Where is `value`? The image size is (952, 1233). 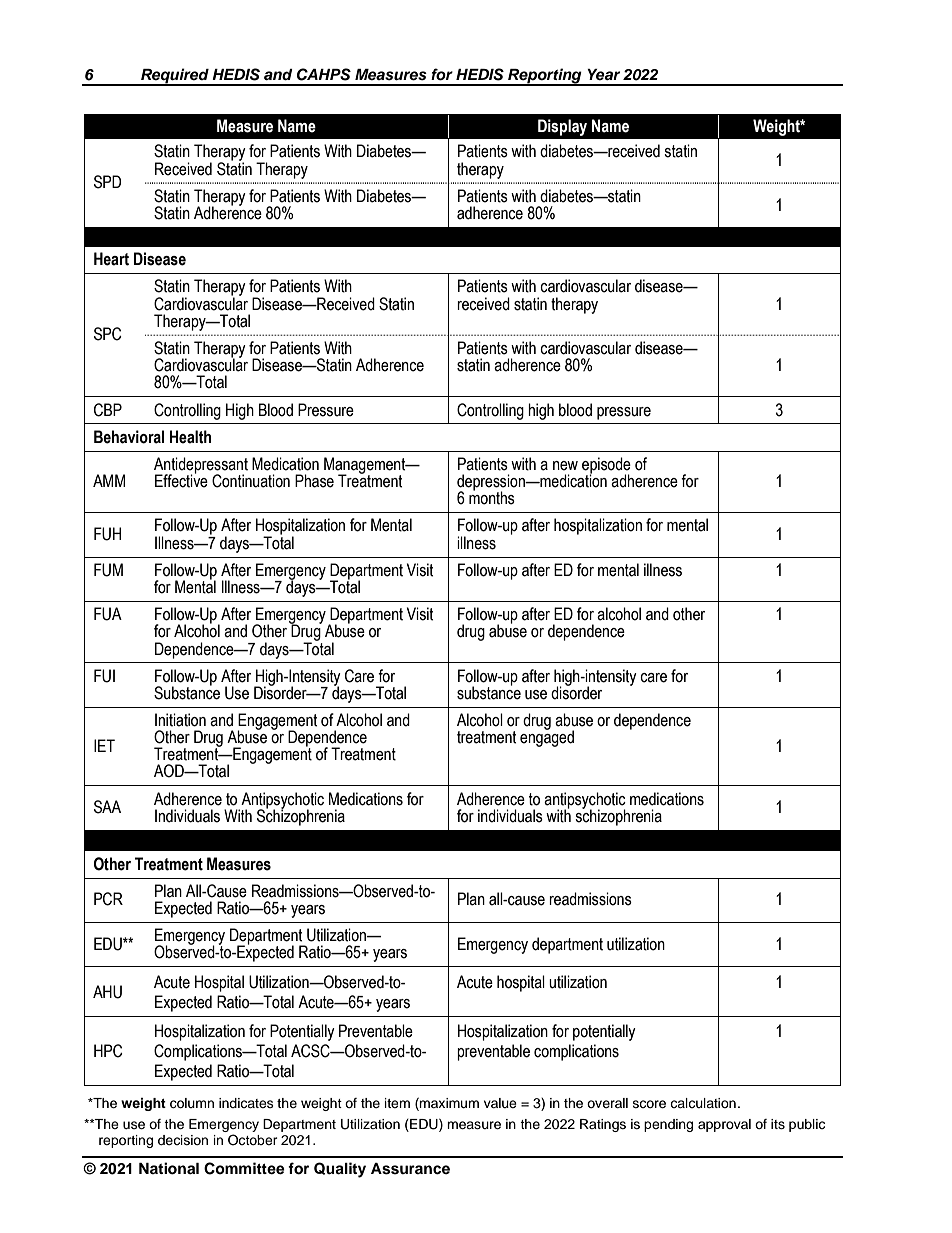 value is located at coordinates (500, 1103).
